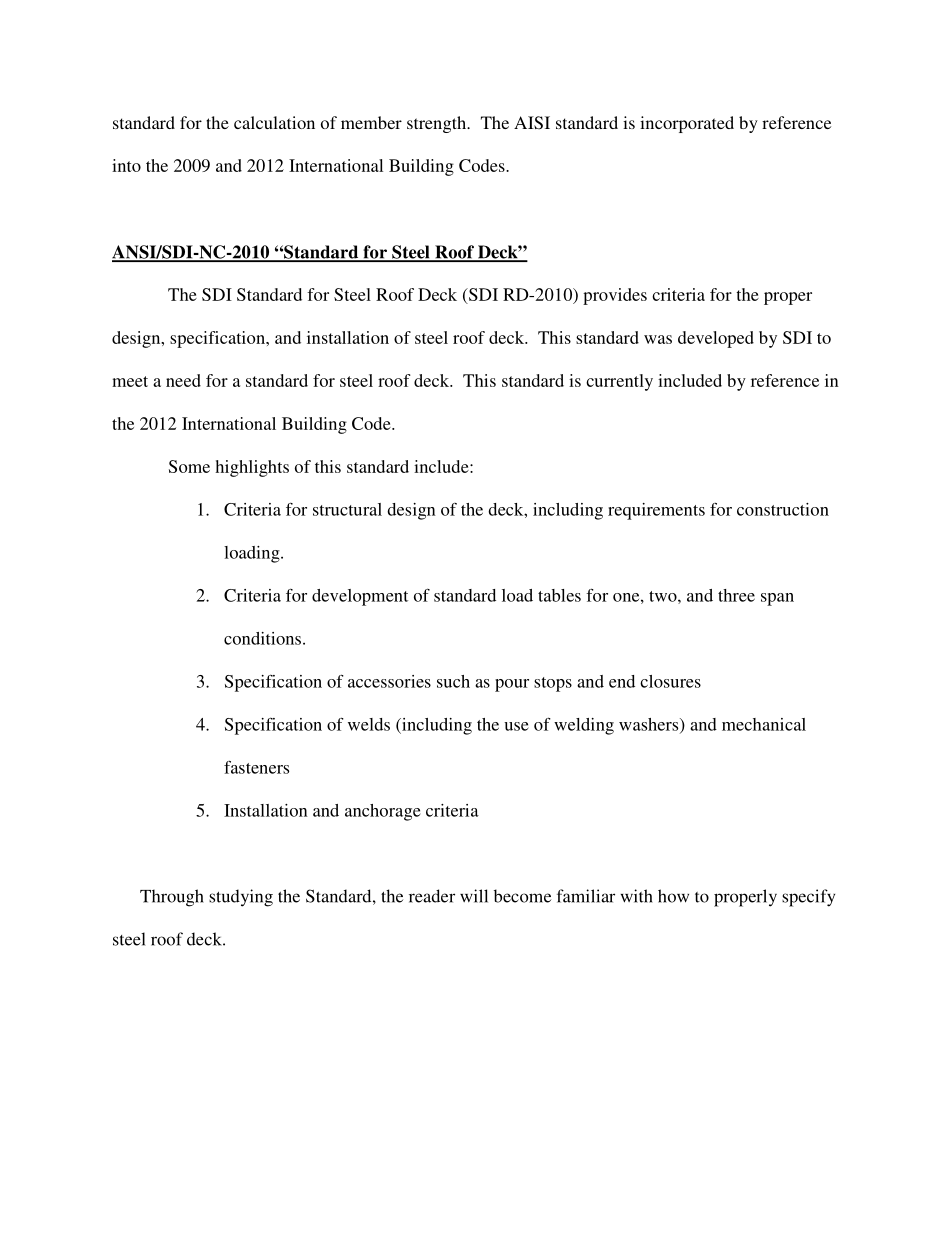  Describe the element at coordinates (438, 124) in the screenshot. I see `strength` at that location.
